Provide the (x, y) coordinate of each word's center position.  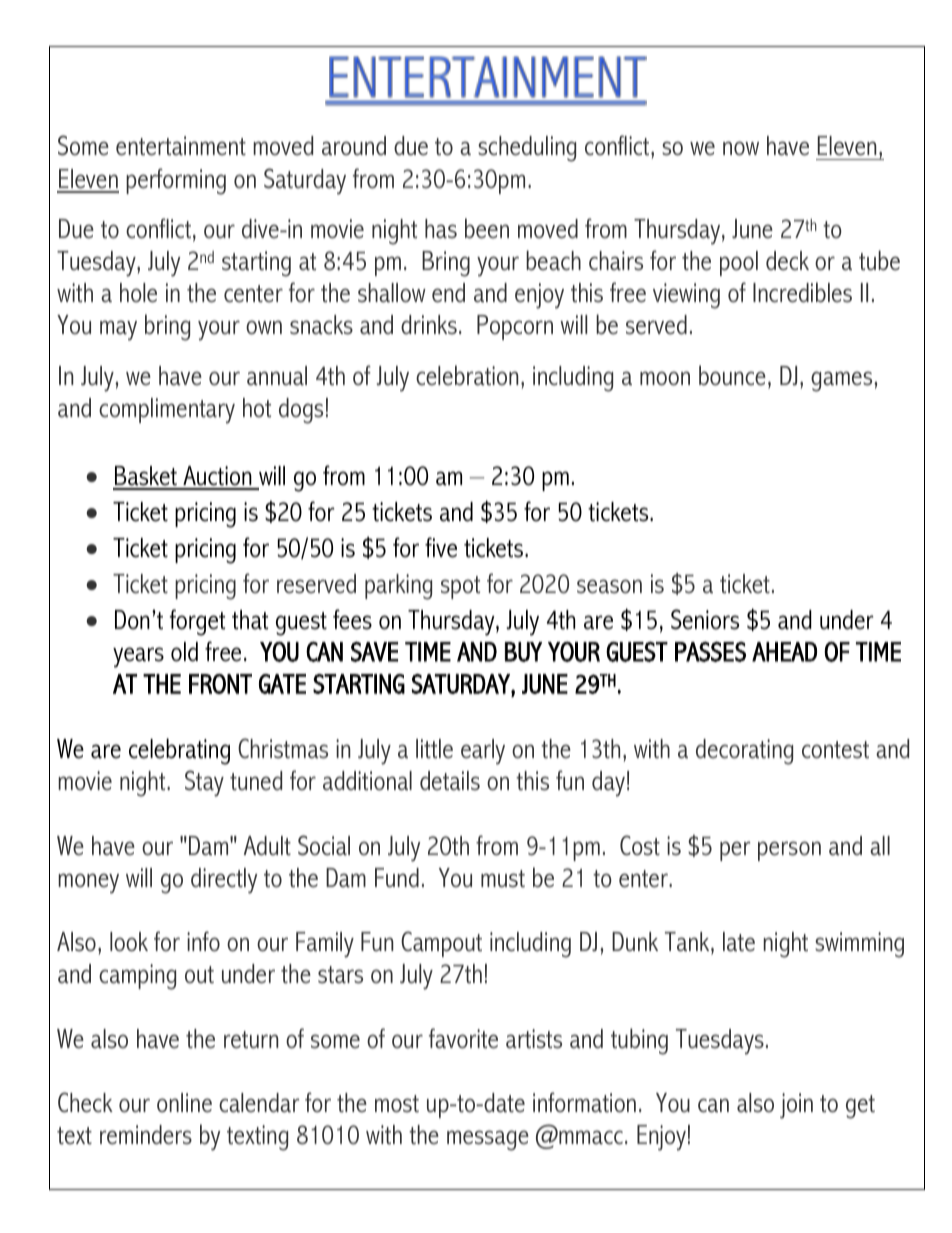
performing (176, 181)
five (441, 547)
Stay (204, 783)
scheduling (527, 149)
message (488, 1140)
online (184, 1103)
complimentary (167, 411)
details (450, 781)
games (843, 381)
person (789, 851)
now (741, 148)
